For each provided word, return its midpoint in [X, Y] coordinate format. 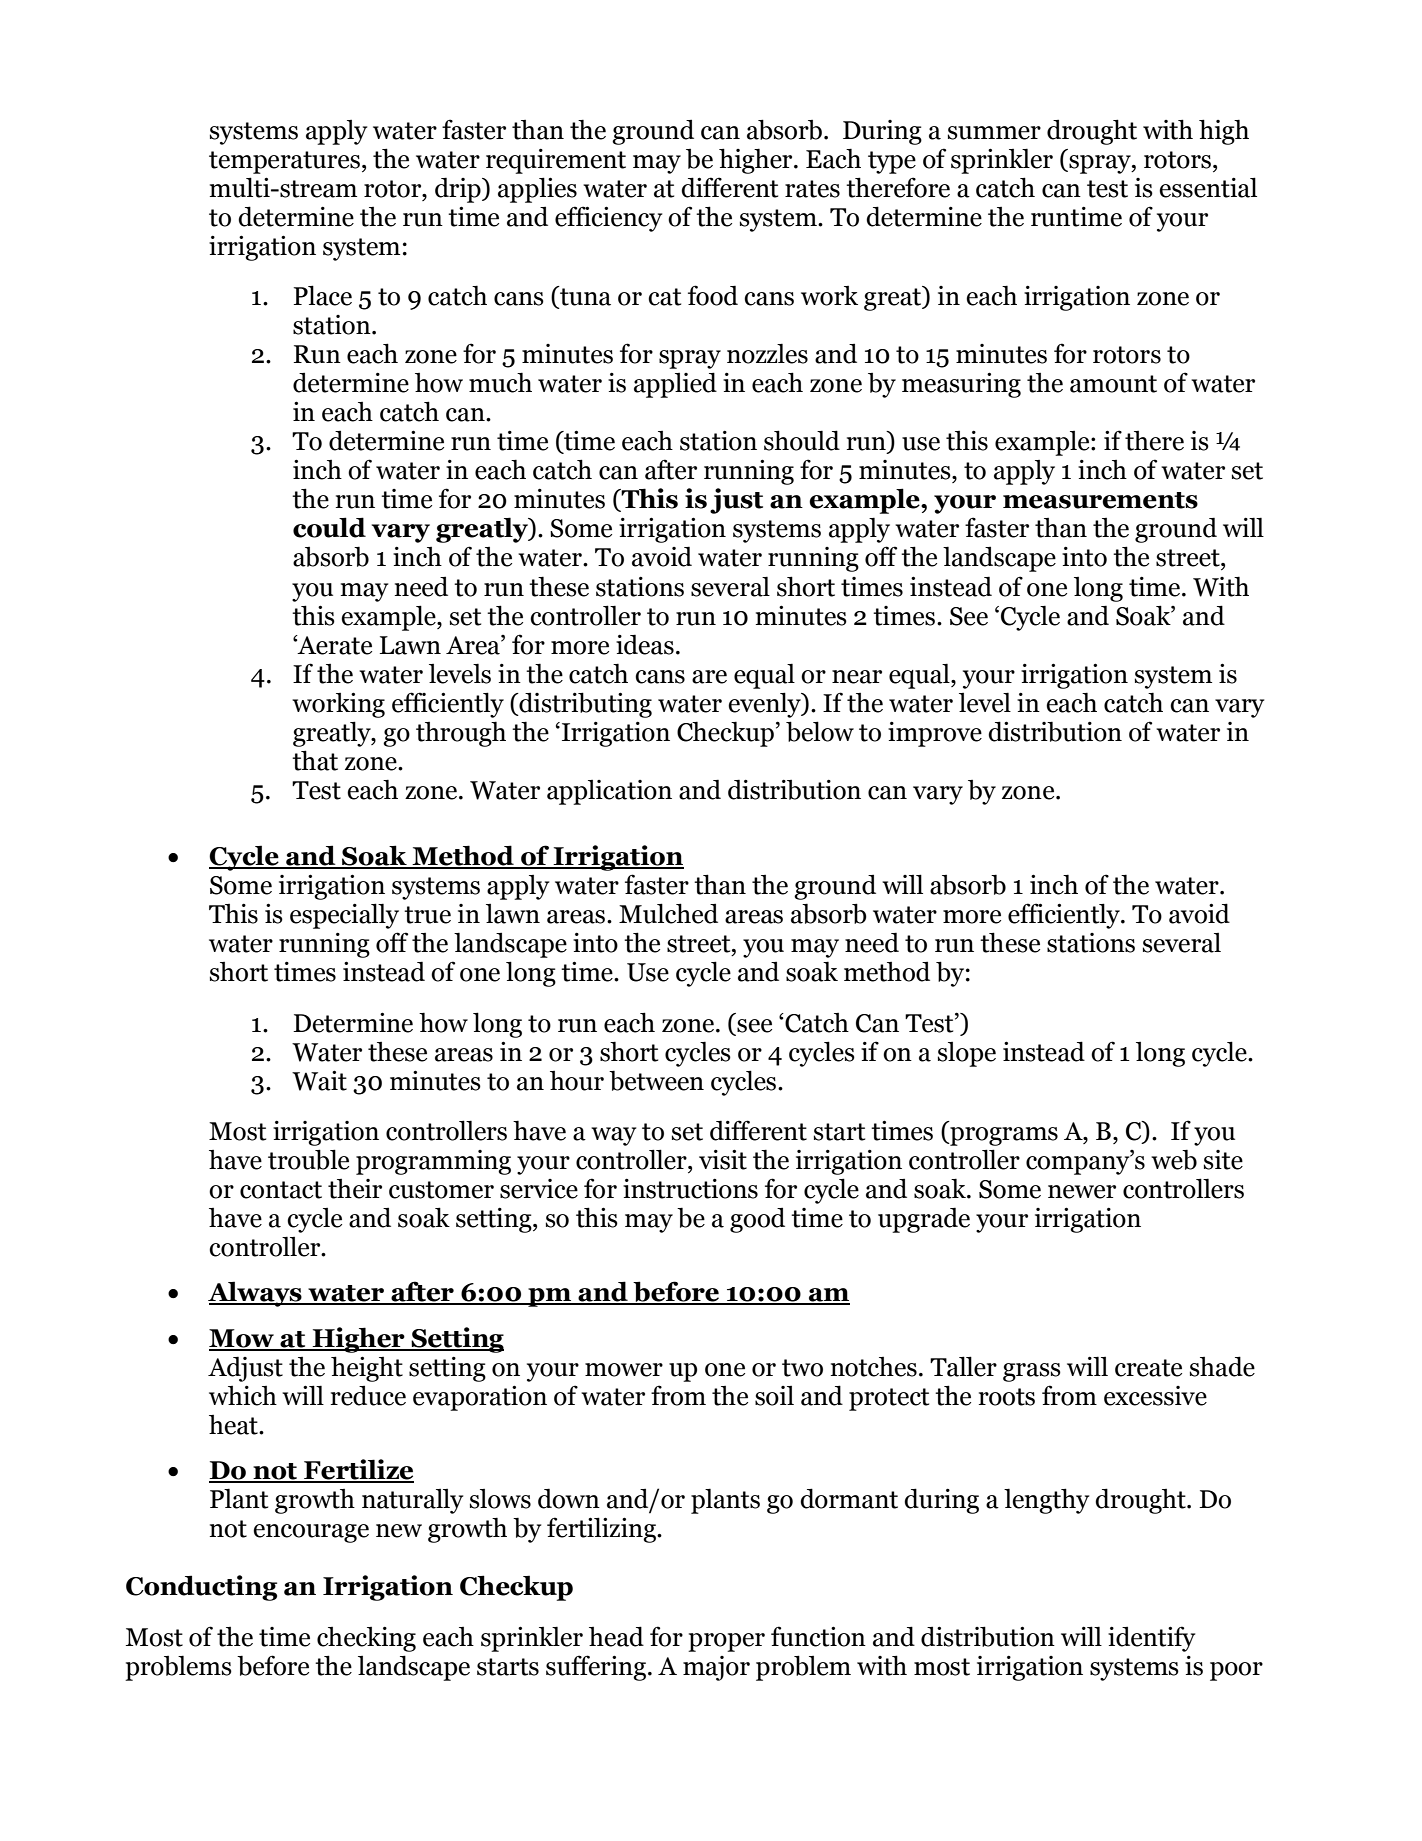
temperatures [284, 162]
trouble [308, 1159]
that [315, 760]
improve [935, 734]
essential [1208, 187]
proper [726, 1642]
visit [723, 1159]
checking [366, 1639]
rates [812, 189]
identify [1151, 1639]
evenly [765, 705]
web [1174, 1159]
